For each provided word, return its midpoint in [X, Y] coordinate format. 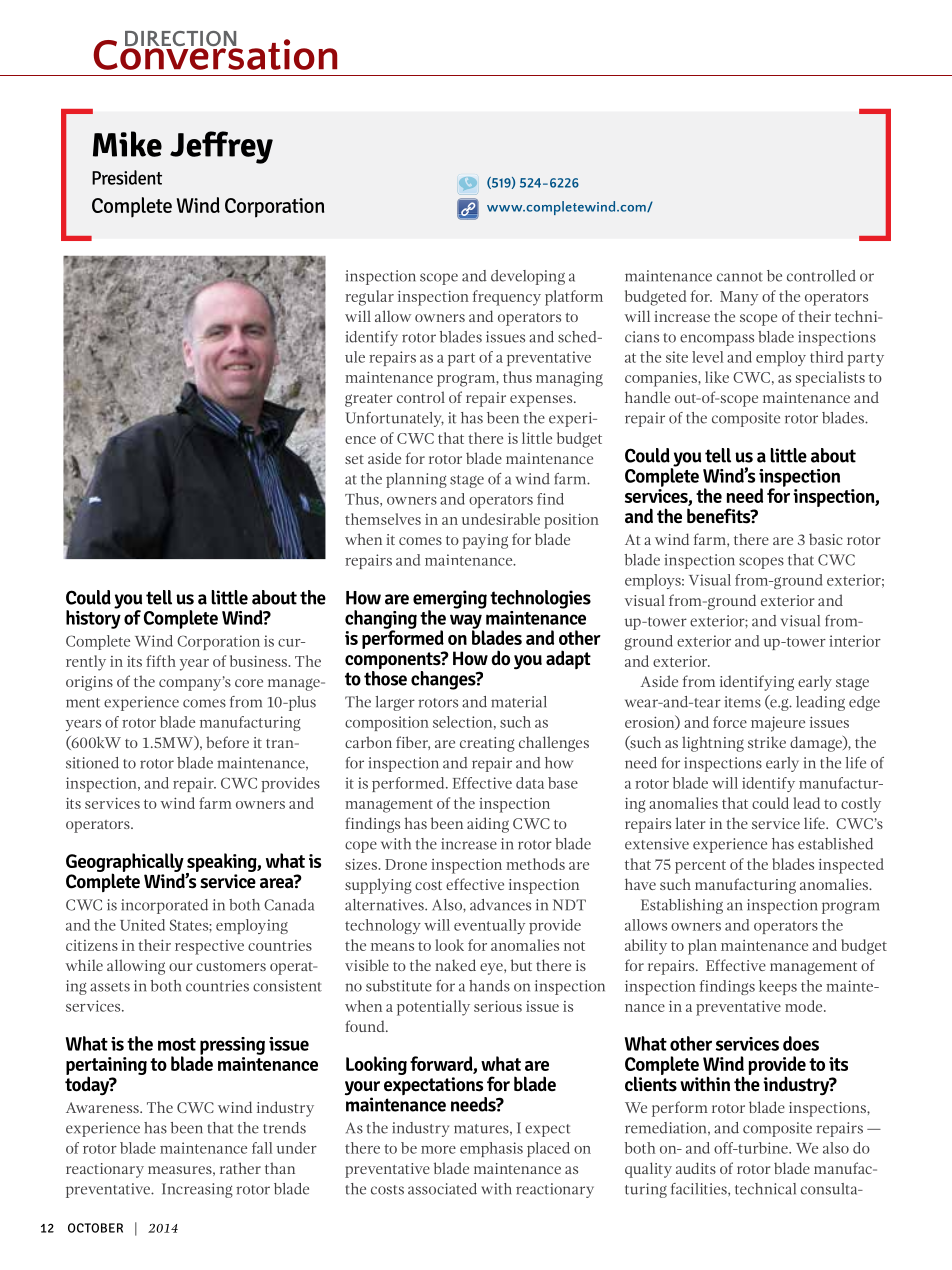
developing [528, 277]
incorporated [164, 906]
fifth [161, 661]
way [467, 622]
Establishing [682, 906]
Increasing [197, 1190]
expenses [542, 401]
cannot [740, 277]
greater [369, 400]
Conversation [215, 53]
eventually [489, 926]
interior [855, 641]
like [717, 377]
